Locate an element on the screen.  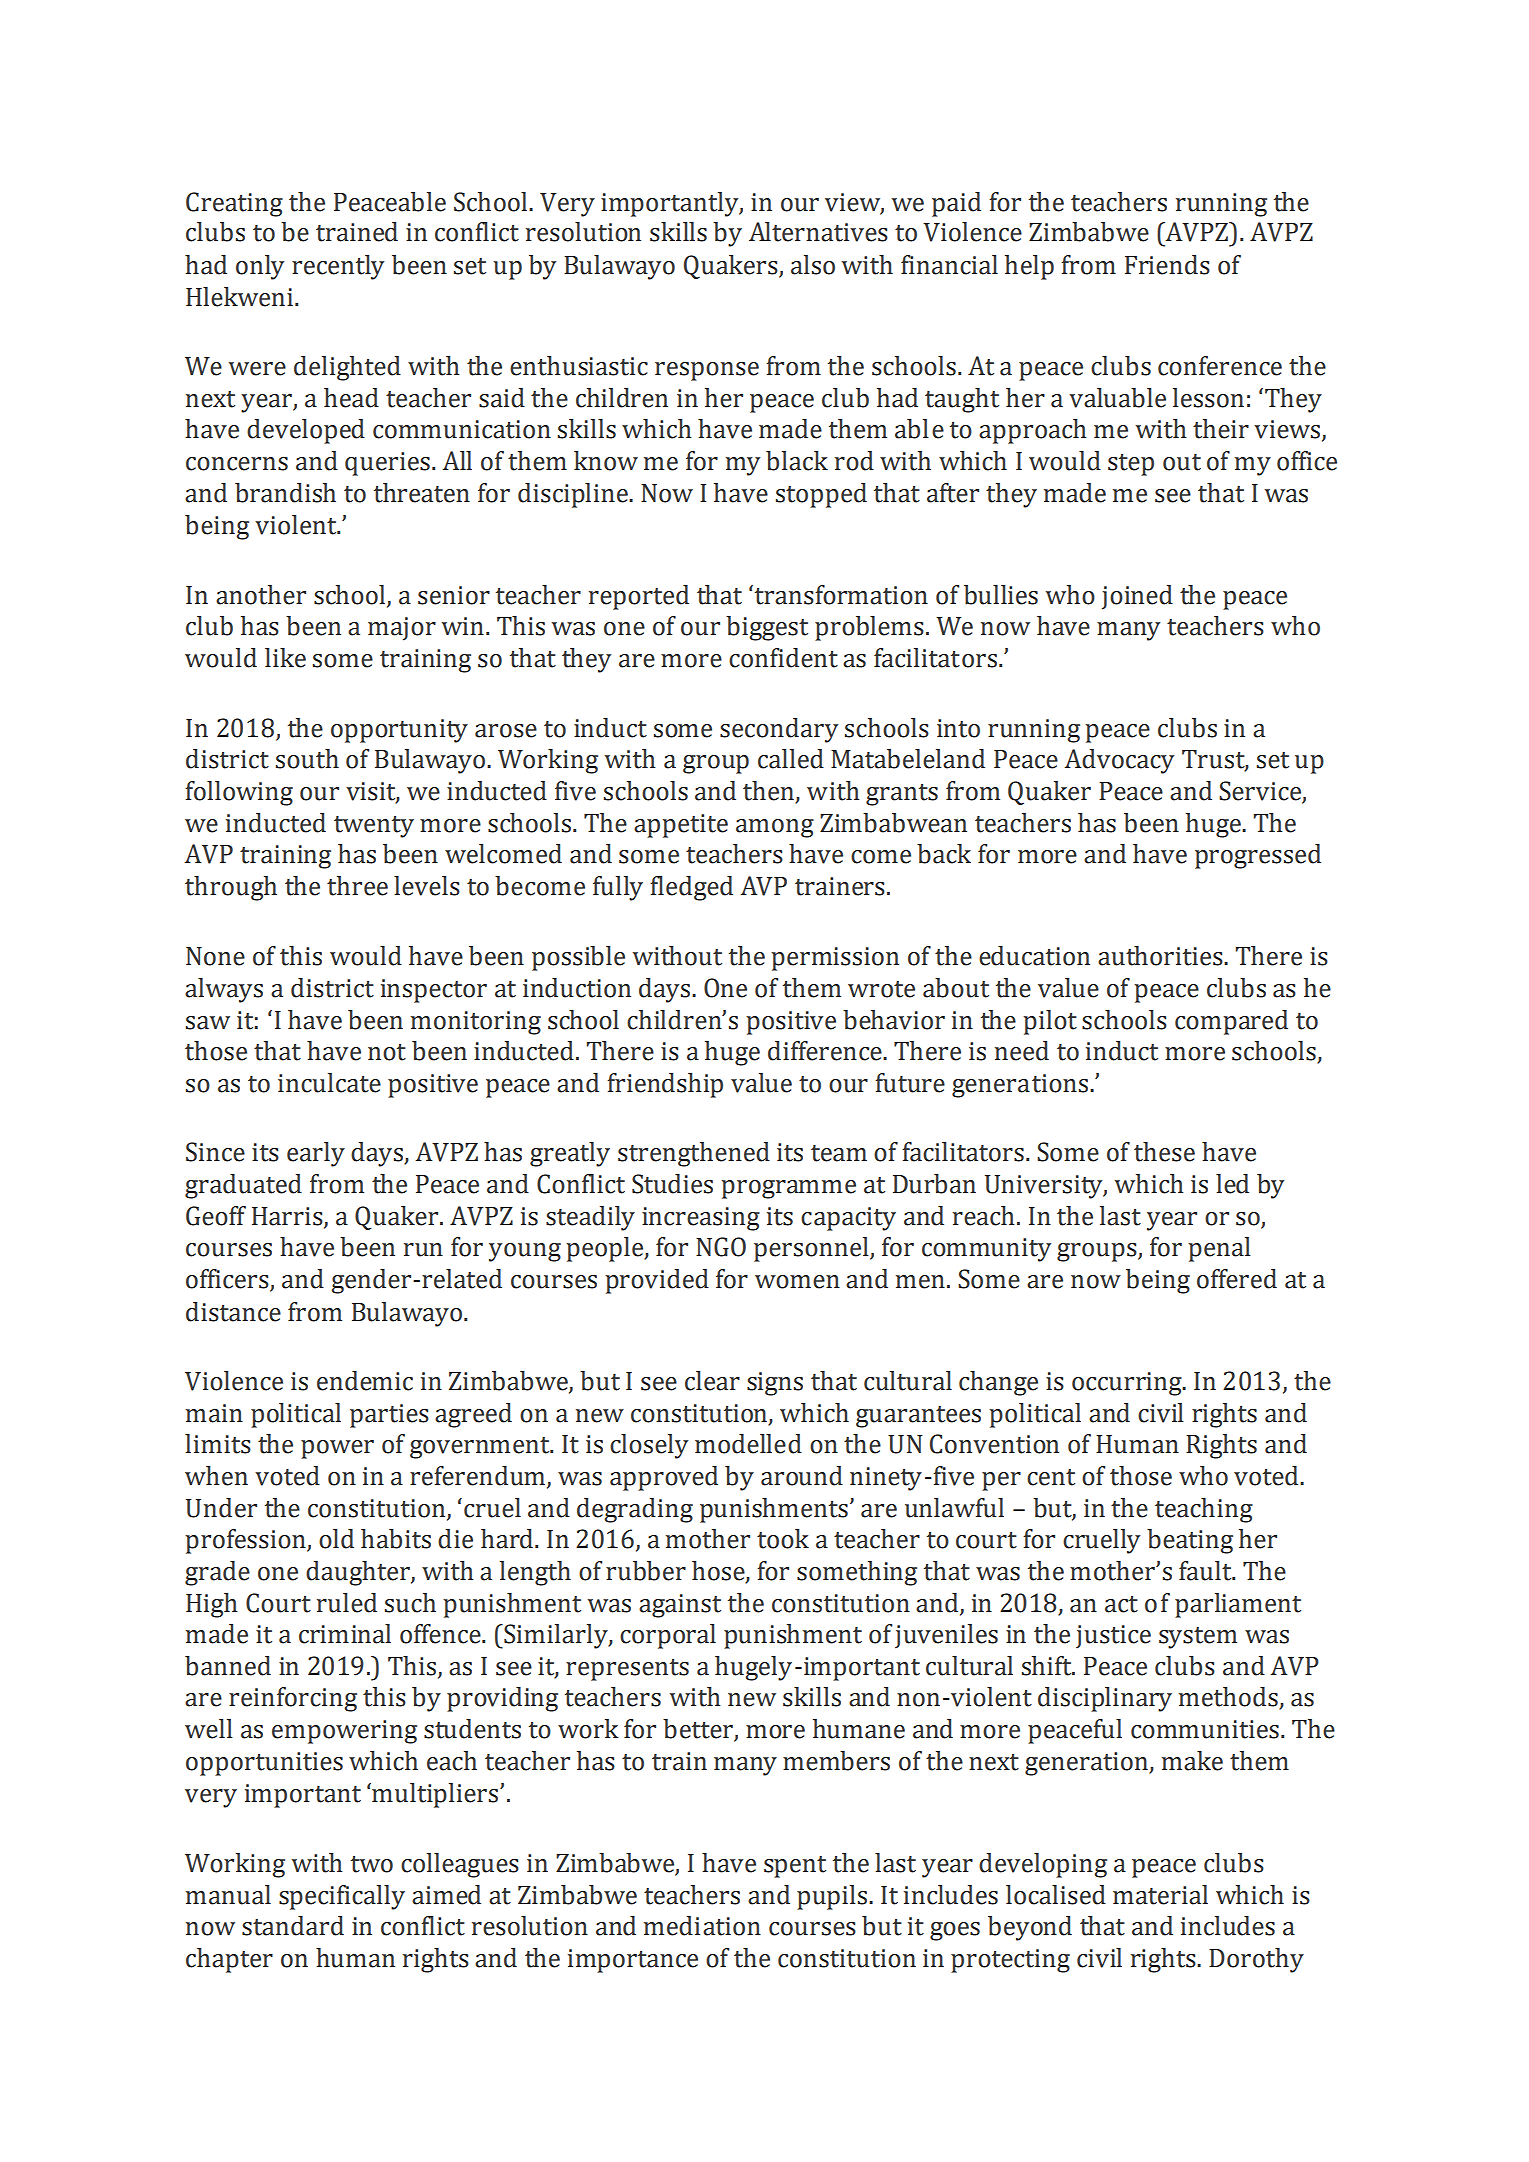
only is located at coordinates (260, 267).
